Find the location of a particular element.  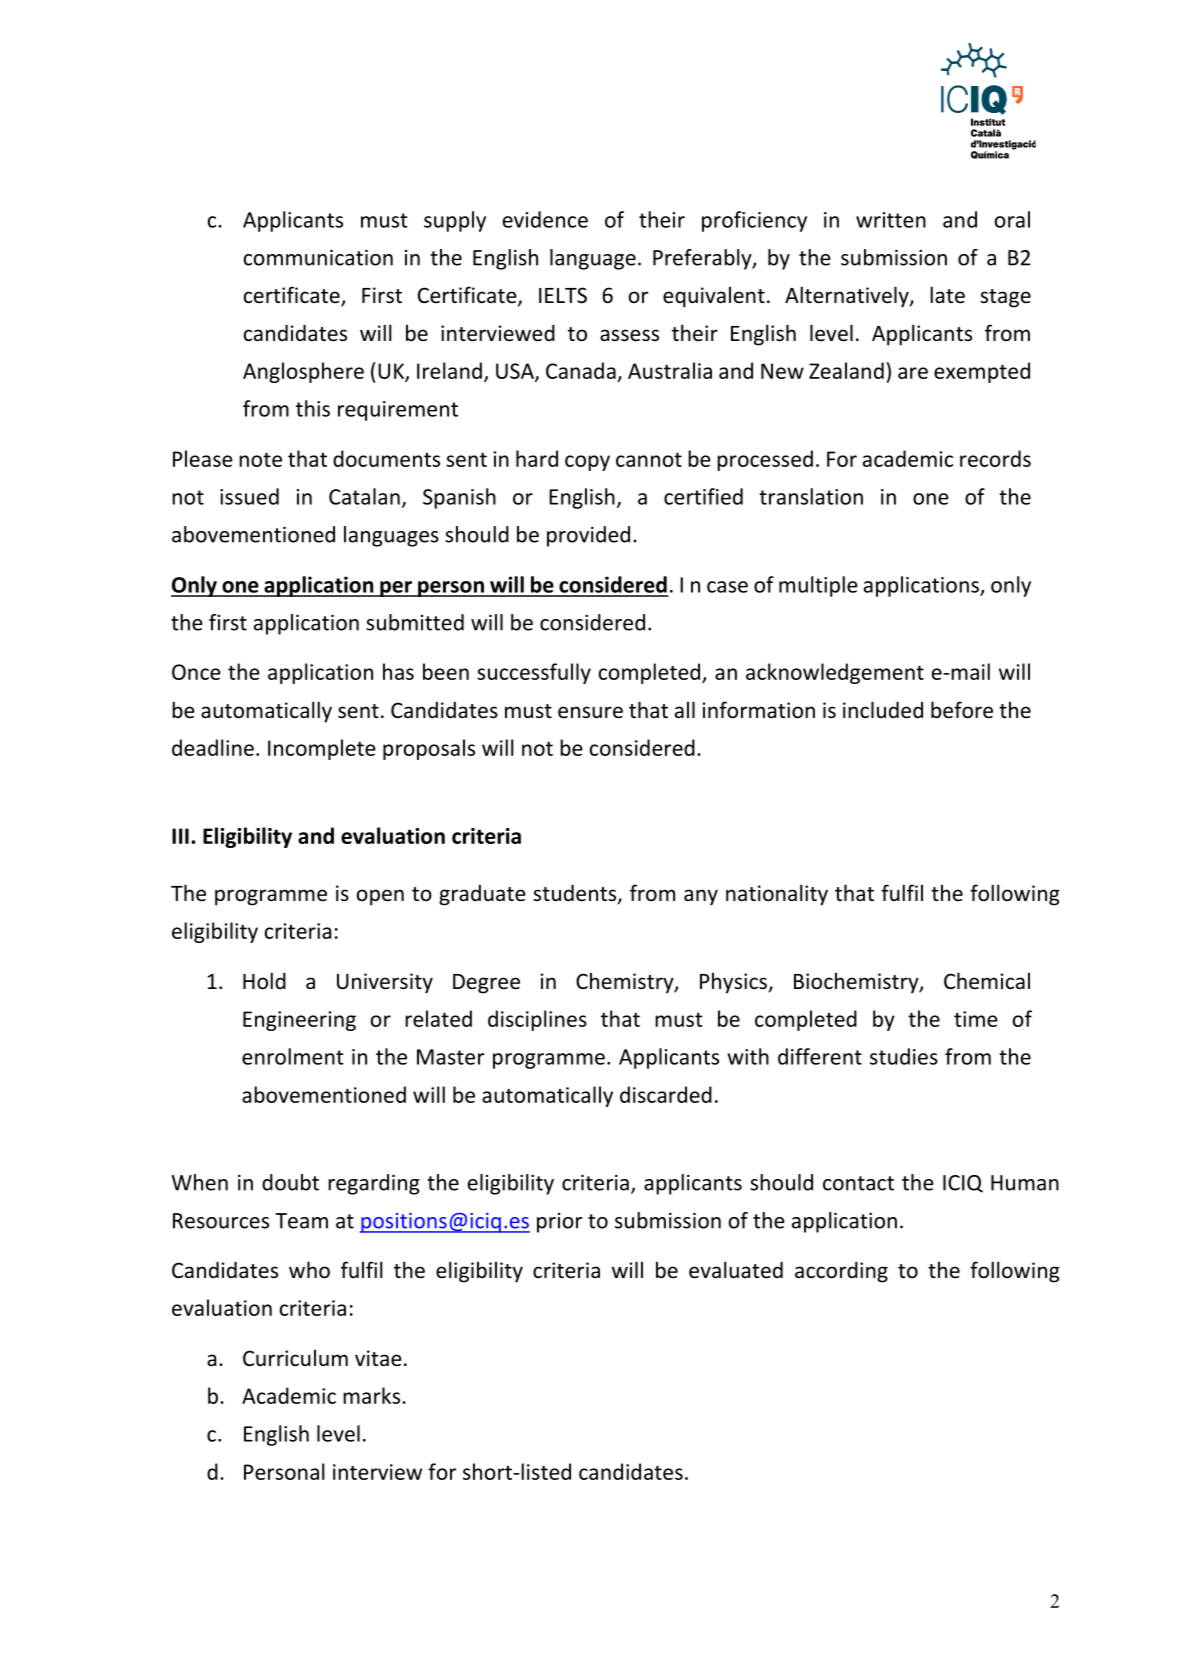

ensure is located at coordinates (590, 712).
